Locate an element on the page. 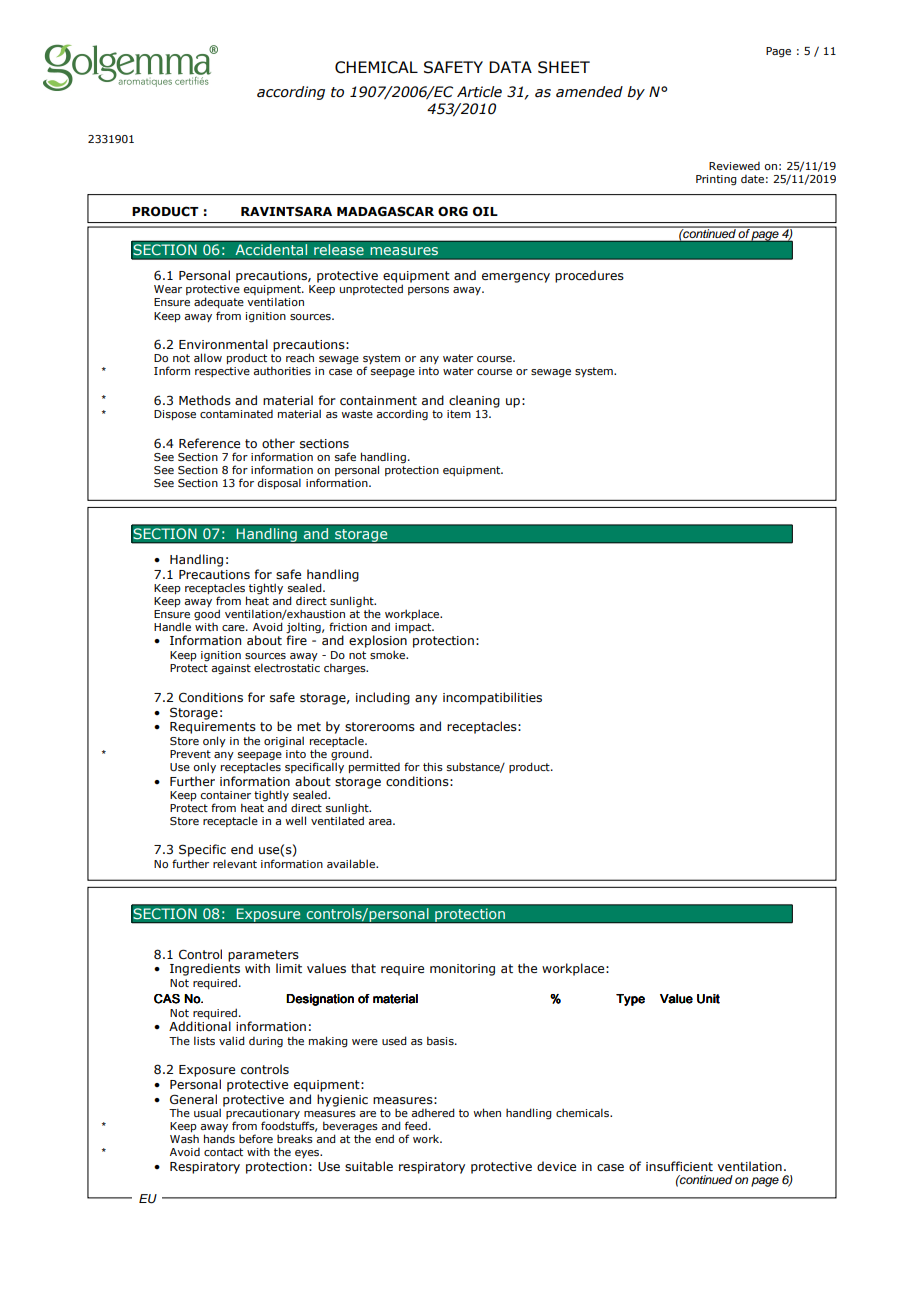 This page has height=1308, width=924. Reviewed is located at coordinates (734, 166).
